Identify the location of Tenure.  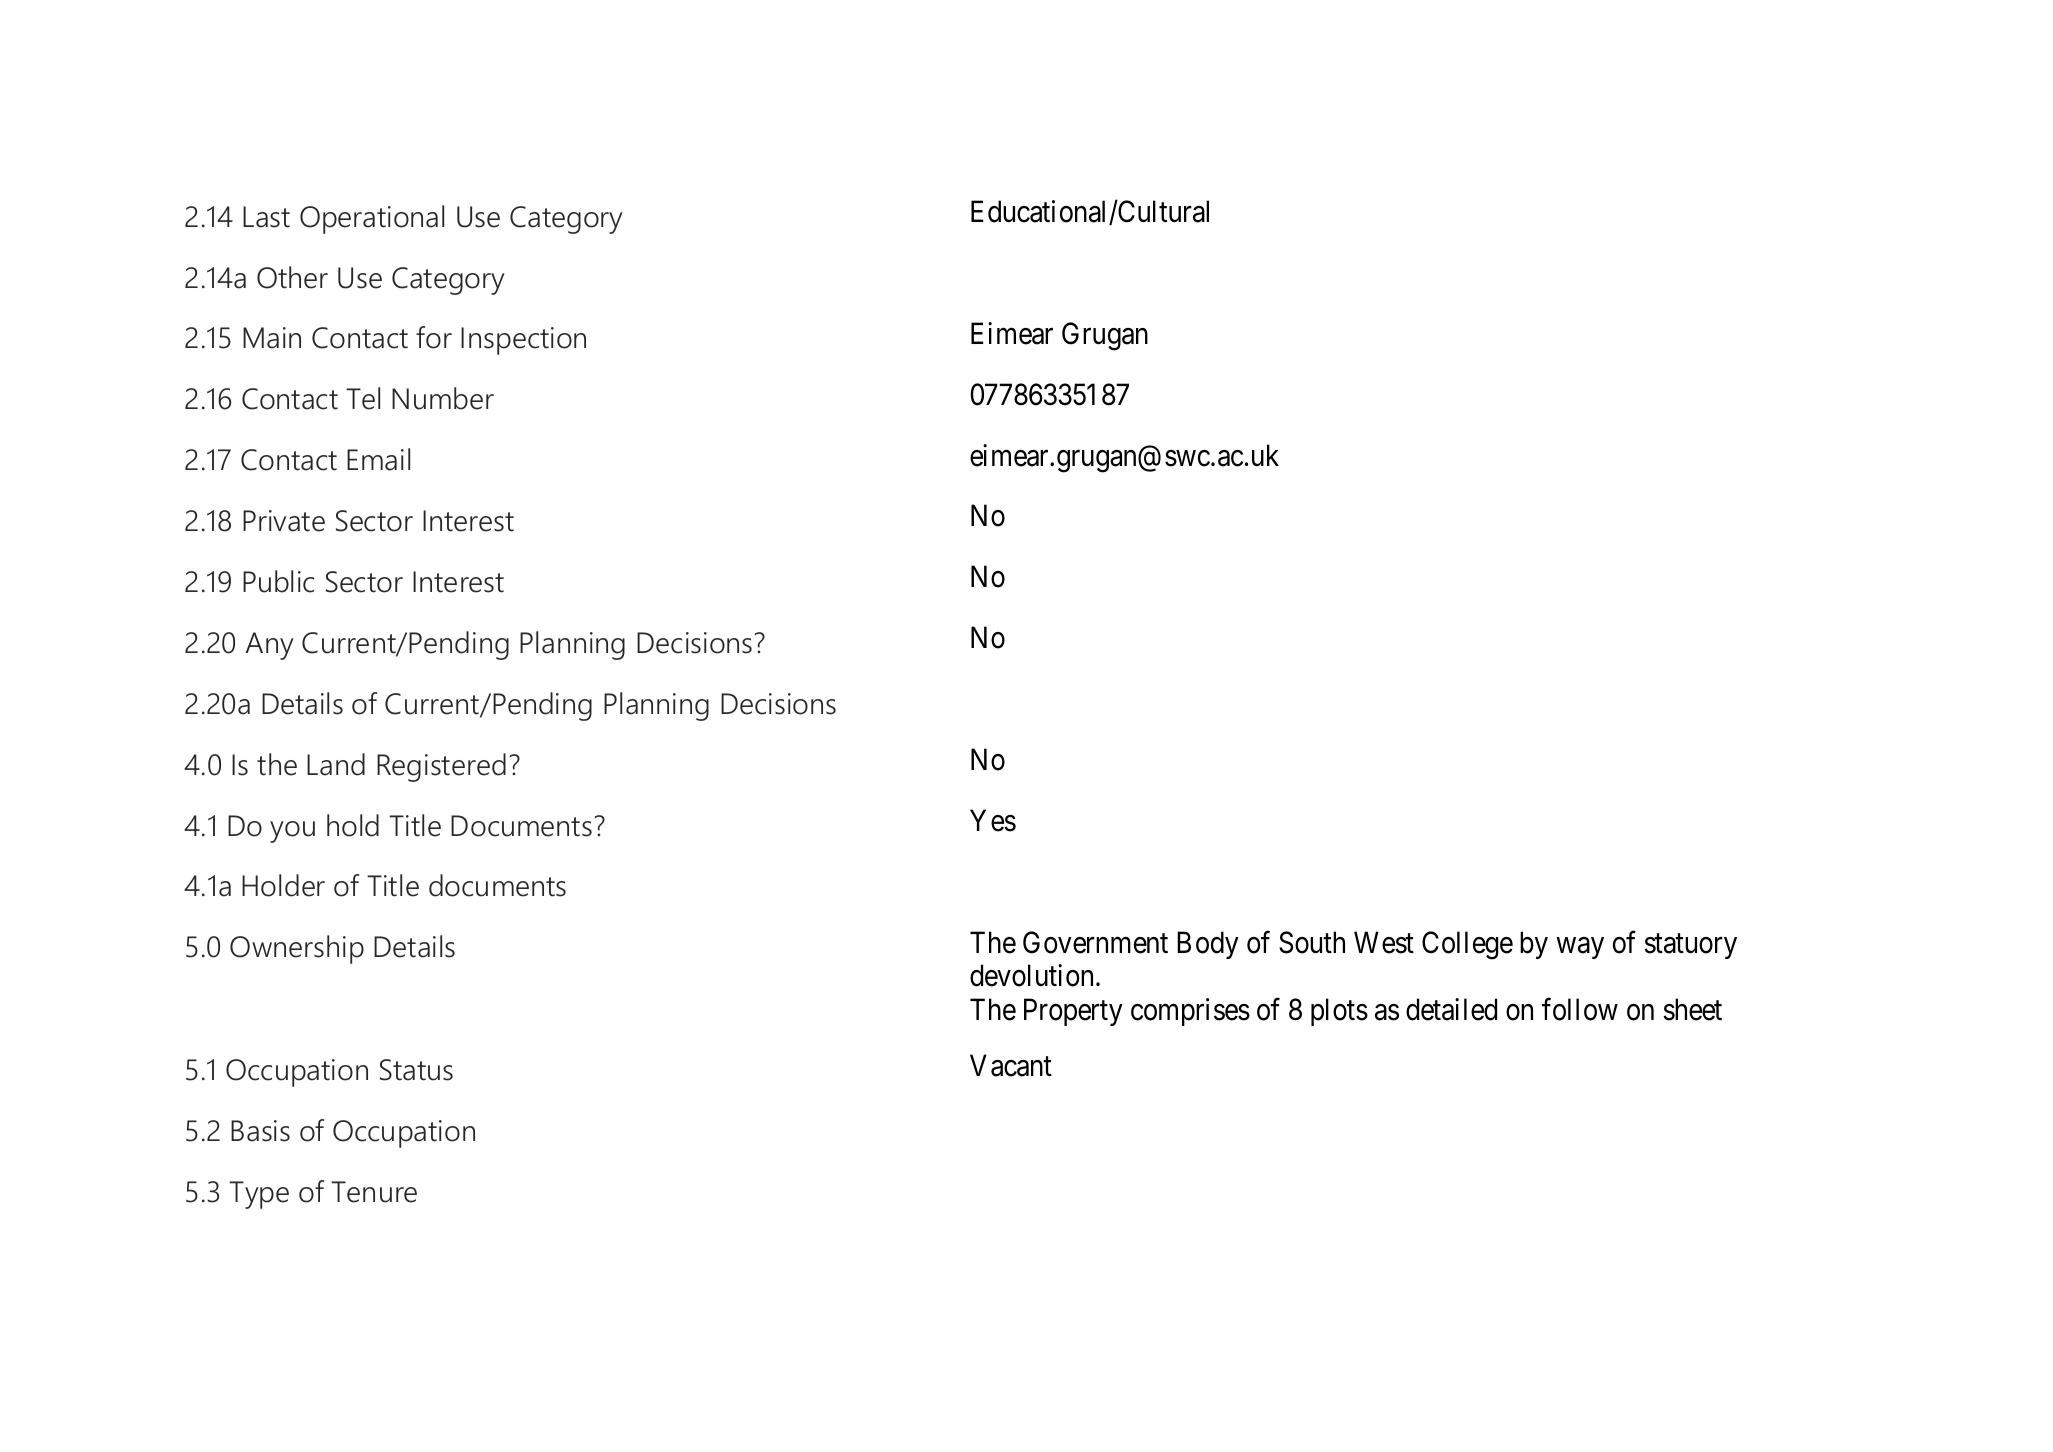
(374, 1192).
